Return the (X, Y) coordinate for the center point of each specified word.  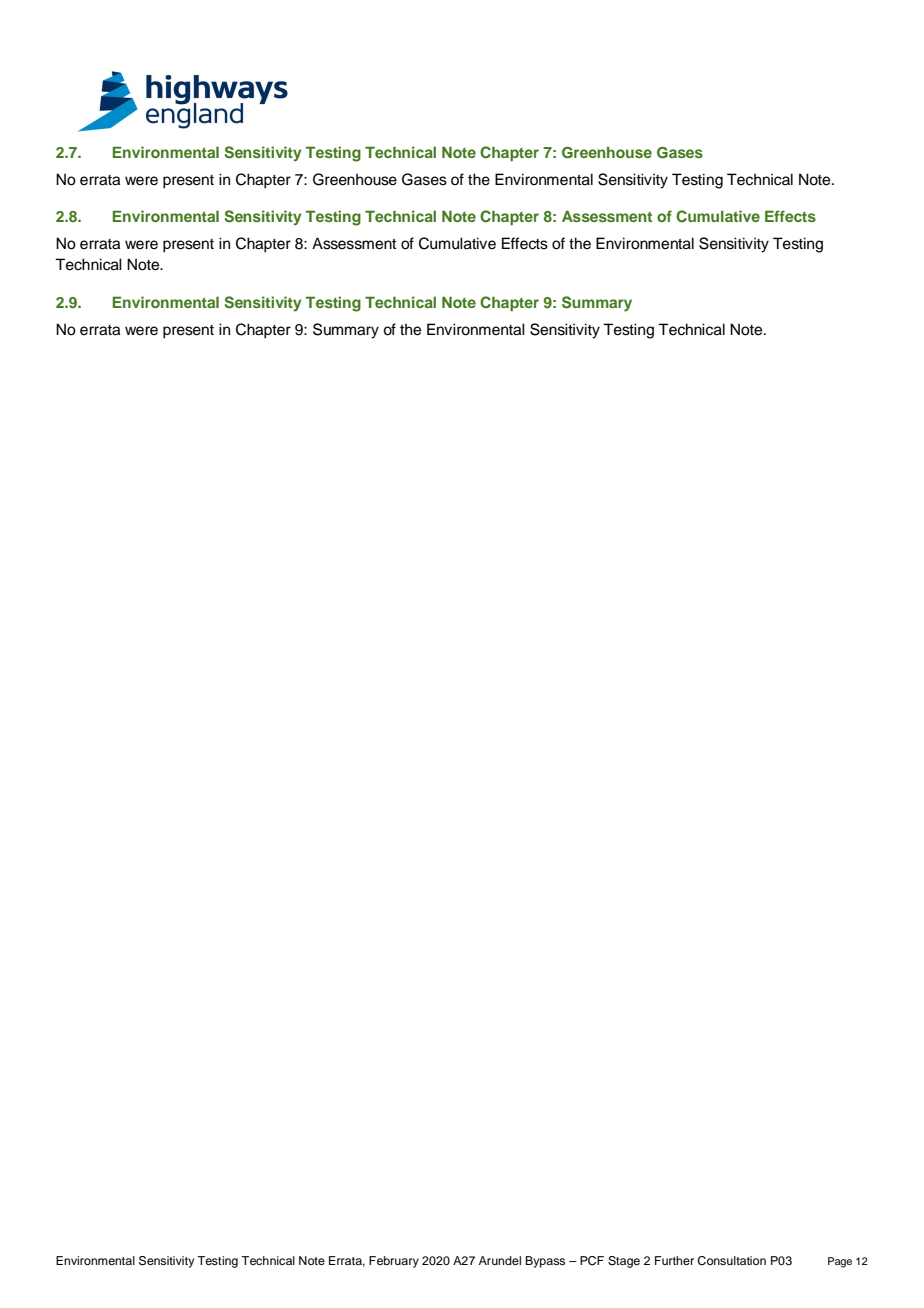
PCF (592, 1261)
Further (674, 1260)
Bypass (545, 1262)
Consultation (731, 1261)
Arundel (500, 1260)
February (394, 1262)
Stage (624, 1262)
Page (840, 1262)
